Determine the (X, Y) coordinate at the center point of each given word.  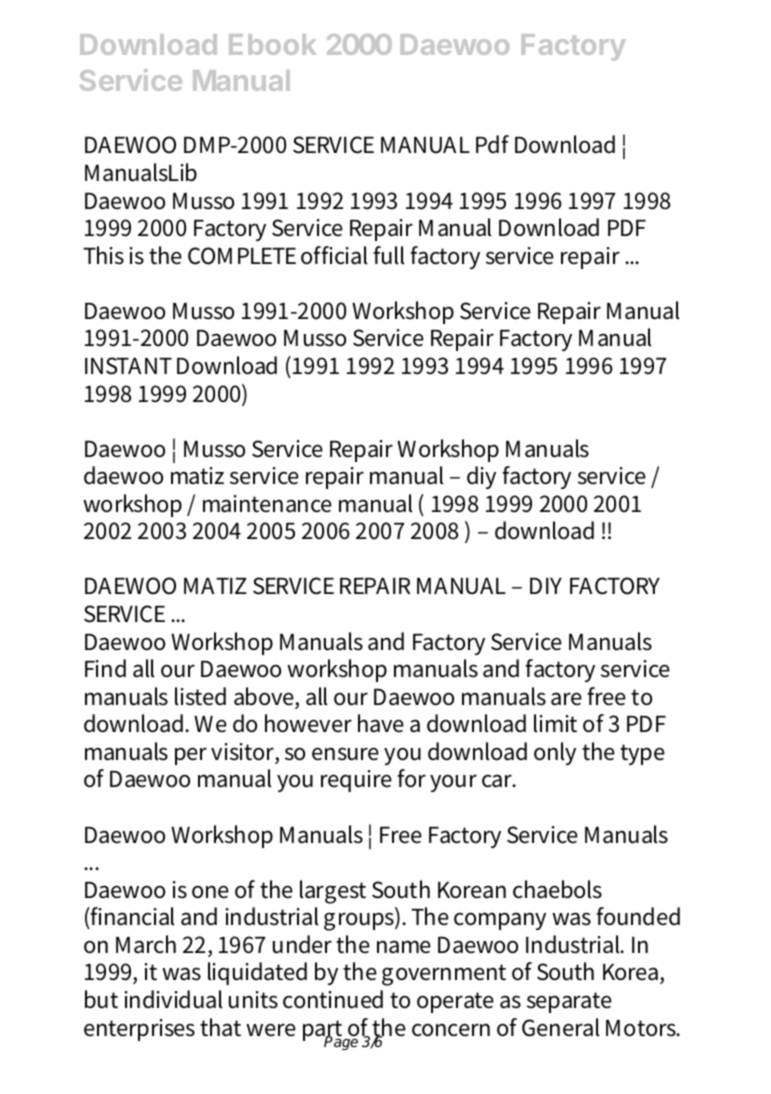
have (381, 723)
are (566, 699)
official (334, 255)
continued (333, 999)
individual (174, 999)
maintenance (267, 504)
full (389, 255)
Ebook (272, 44)
